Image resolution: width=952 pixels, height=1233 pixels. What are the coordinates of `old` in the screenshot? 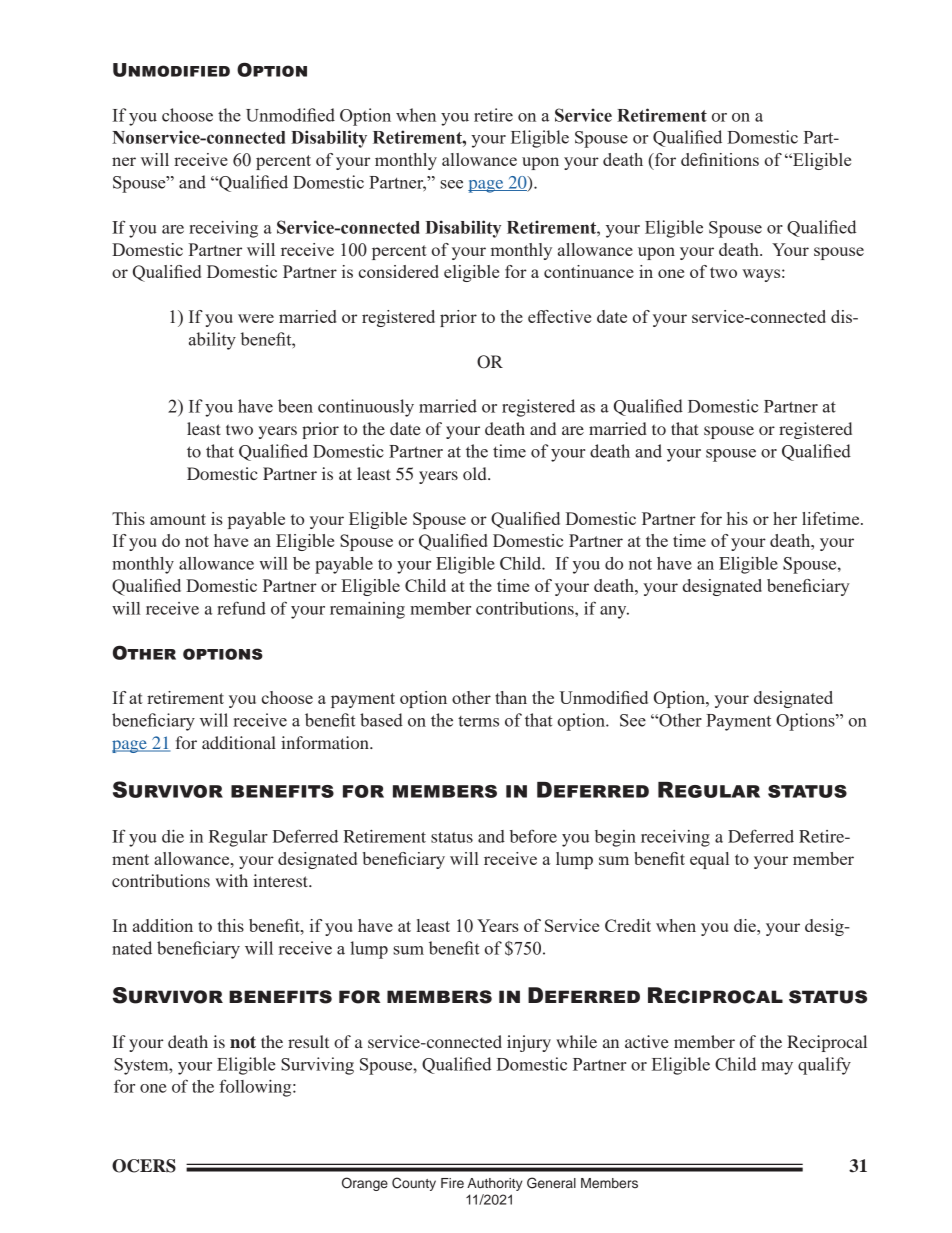 It's located at (476, 473).
